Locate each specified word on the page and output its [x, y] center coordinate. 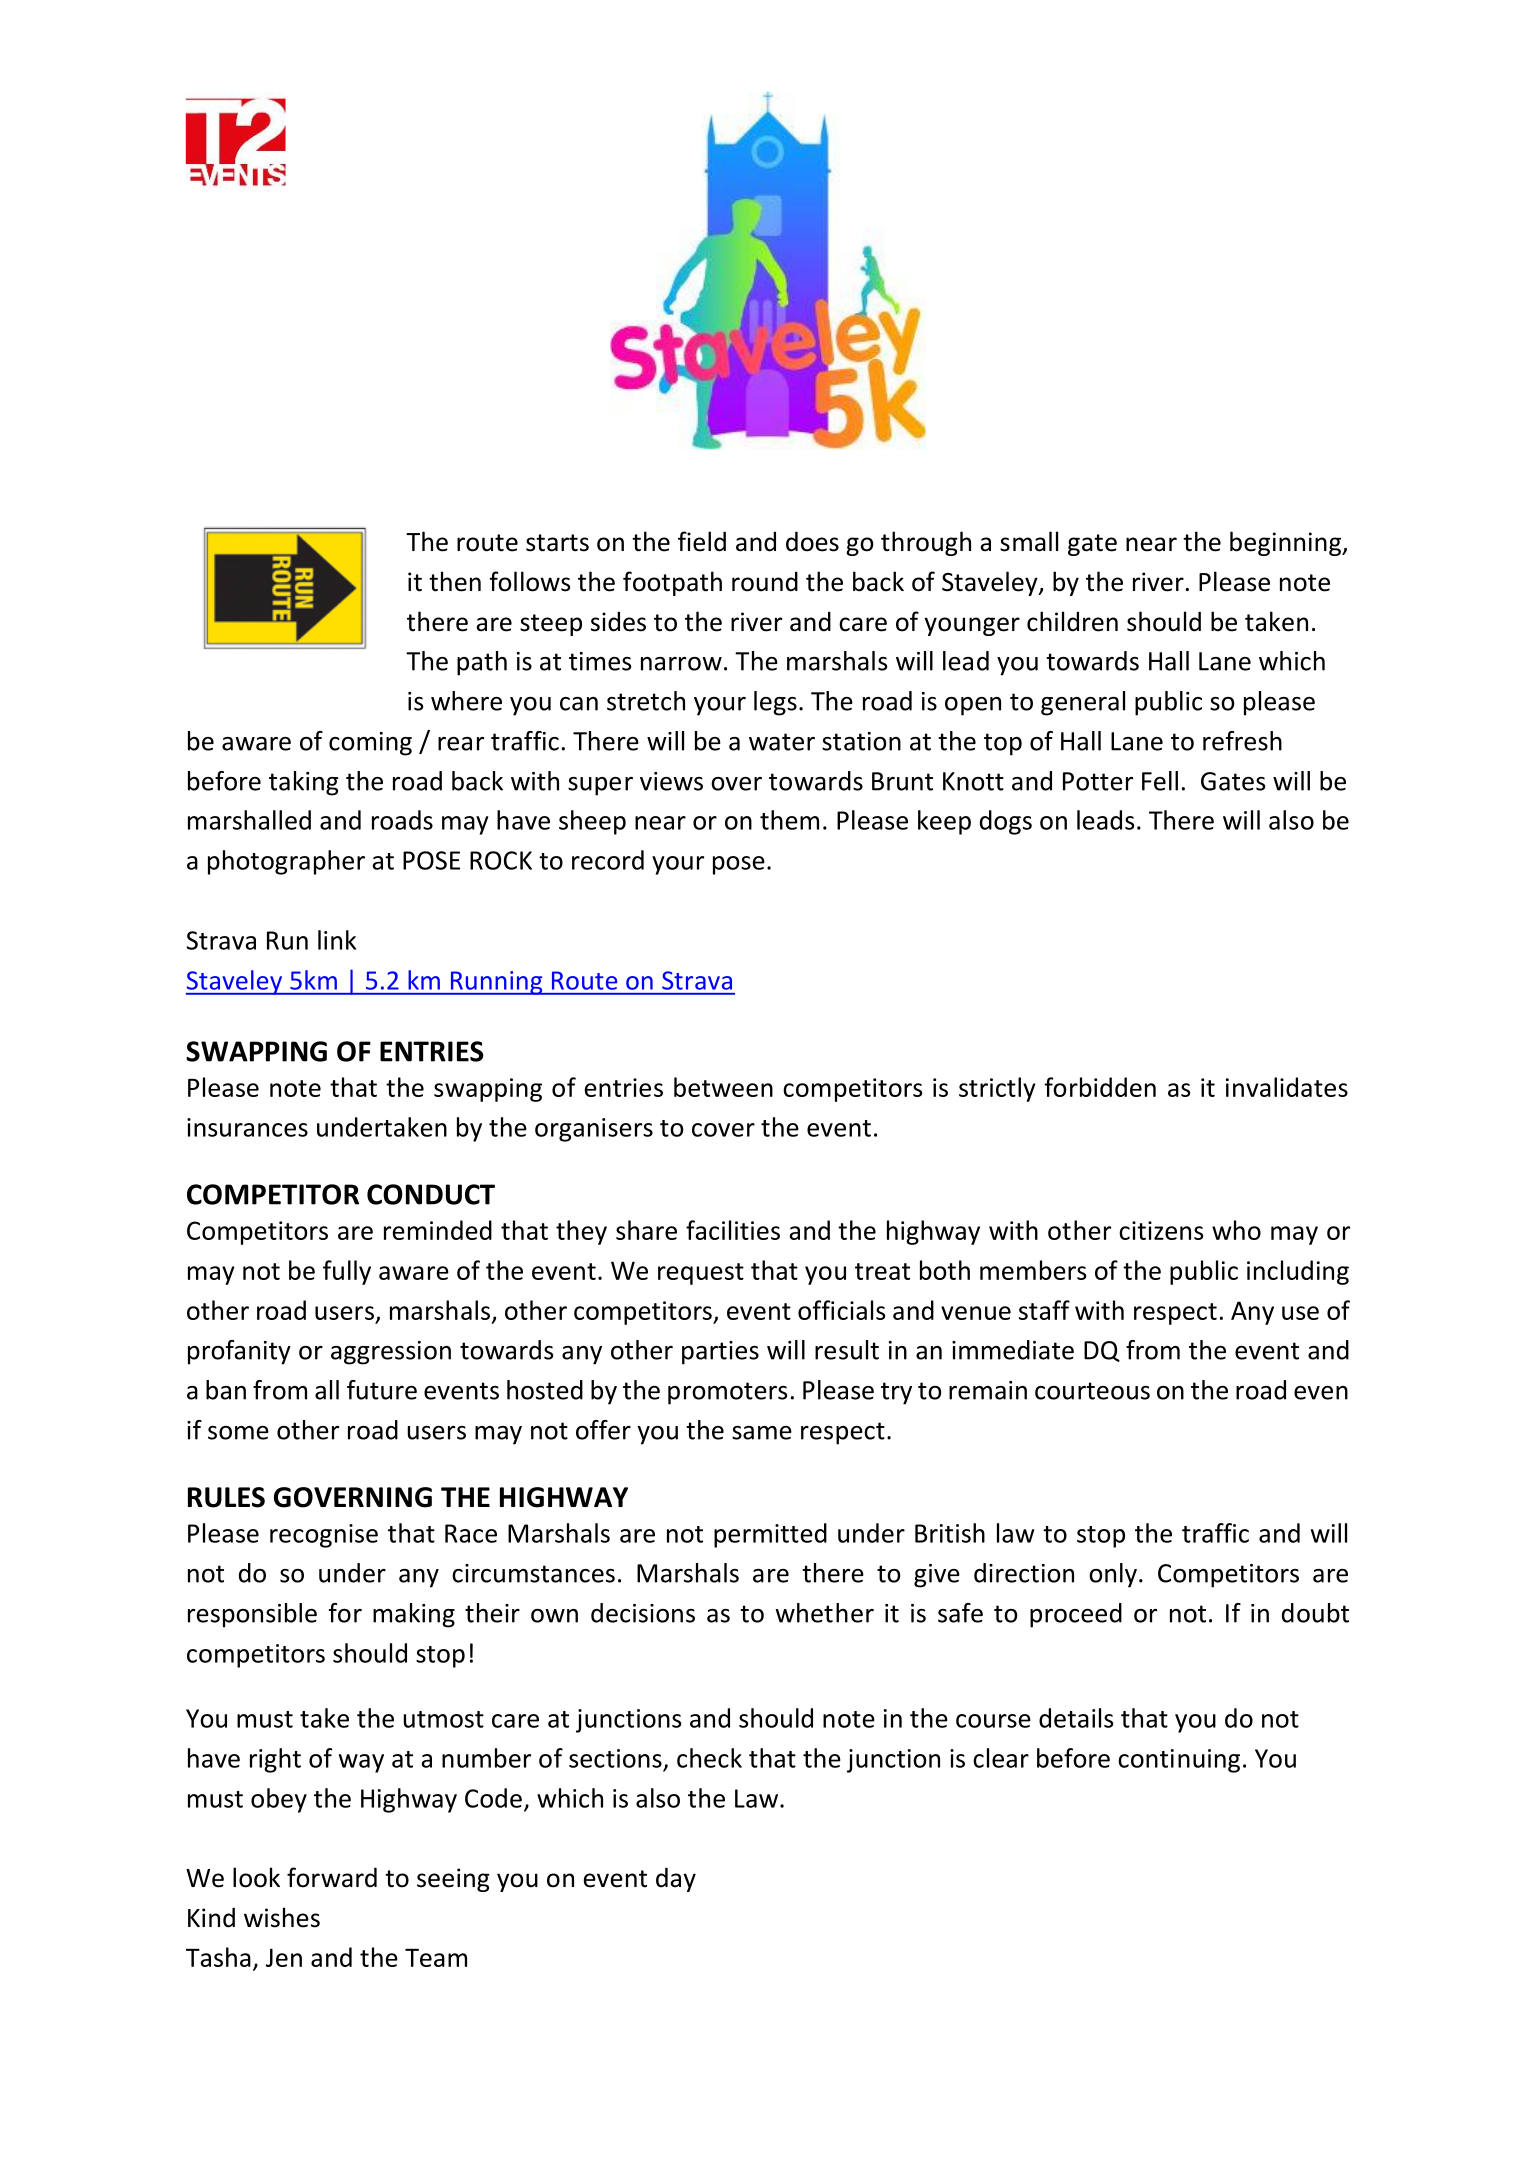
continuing [1179, 1761]
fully [347, 1272]
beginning [1286, 543]
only [1113, 1575]
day [676, 1879]
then [455, 581]
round [765, 581]
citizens [1161, 1230]
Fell [1160, 781]
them [789, 820]
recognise [324, 1536]
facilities [733, 1230]
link [337, 940]
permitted [770, 1535]
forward [332, 1877]
